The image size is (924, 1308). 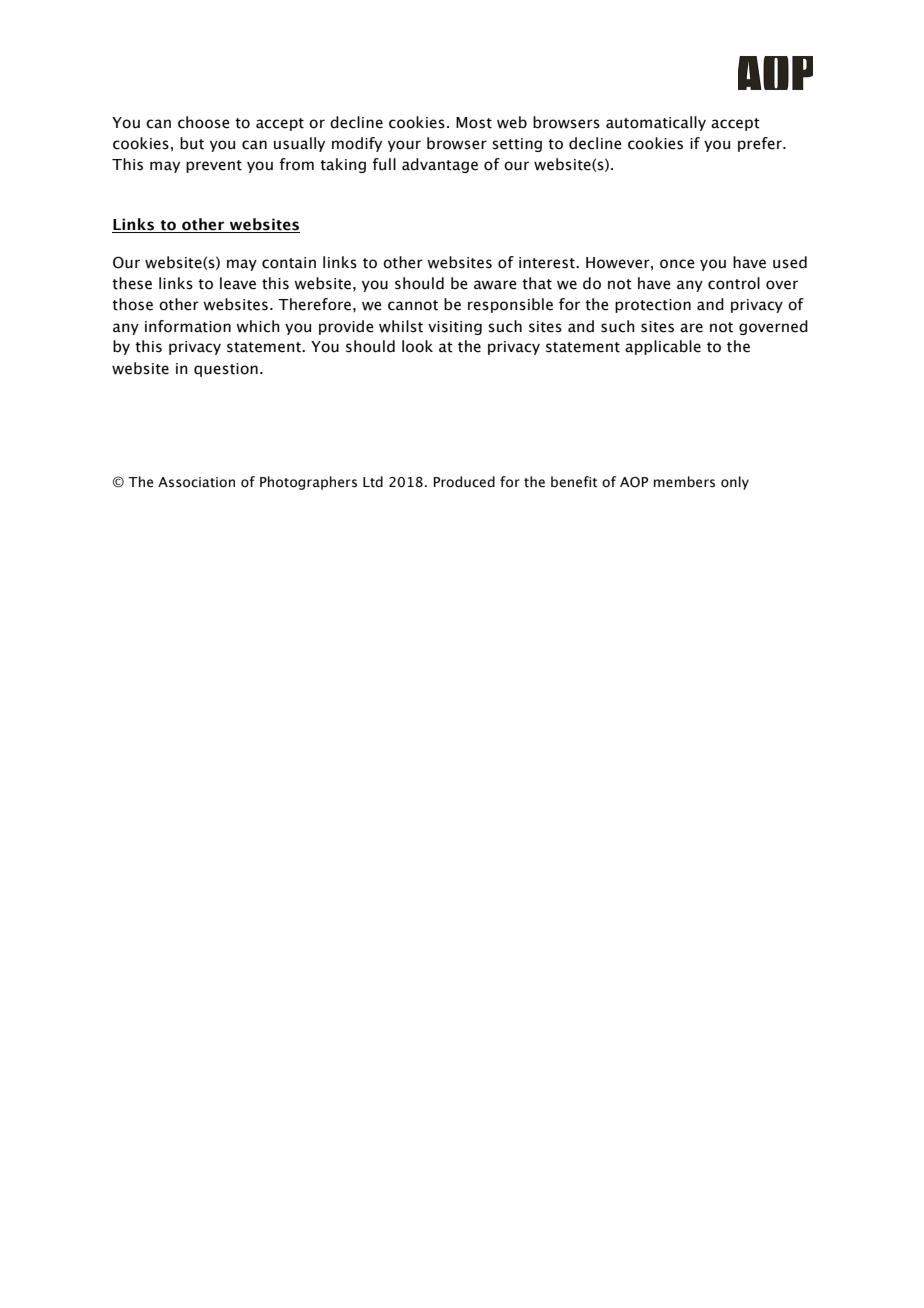 What do you see at coordinates (417, 346) in the image?
I see `look` at bounding box center [417, 346].
